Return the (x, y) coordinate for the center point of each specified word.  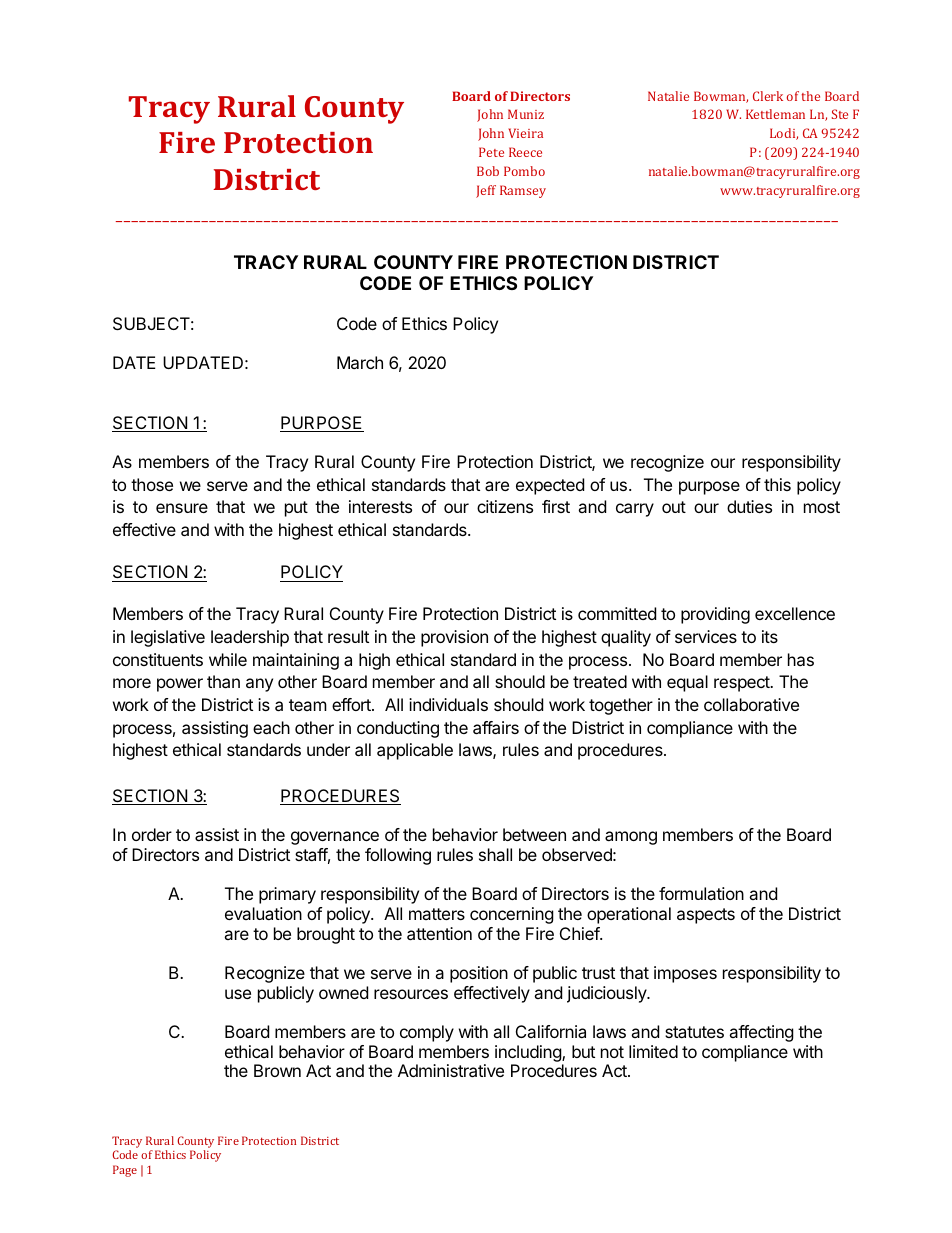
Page (125, 1171)
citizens (505, 506)
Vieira (525, 133)
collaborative (751, 704)
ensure (182, 508)
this (777, 484)
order (152, 834)
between (534, 834)
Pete (491, 152)
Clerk (768, 96)
